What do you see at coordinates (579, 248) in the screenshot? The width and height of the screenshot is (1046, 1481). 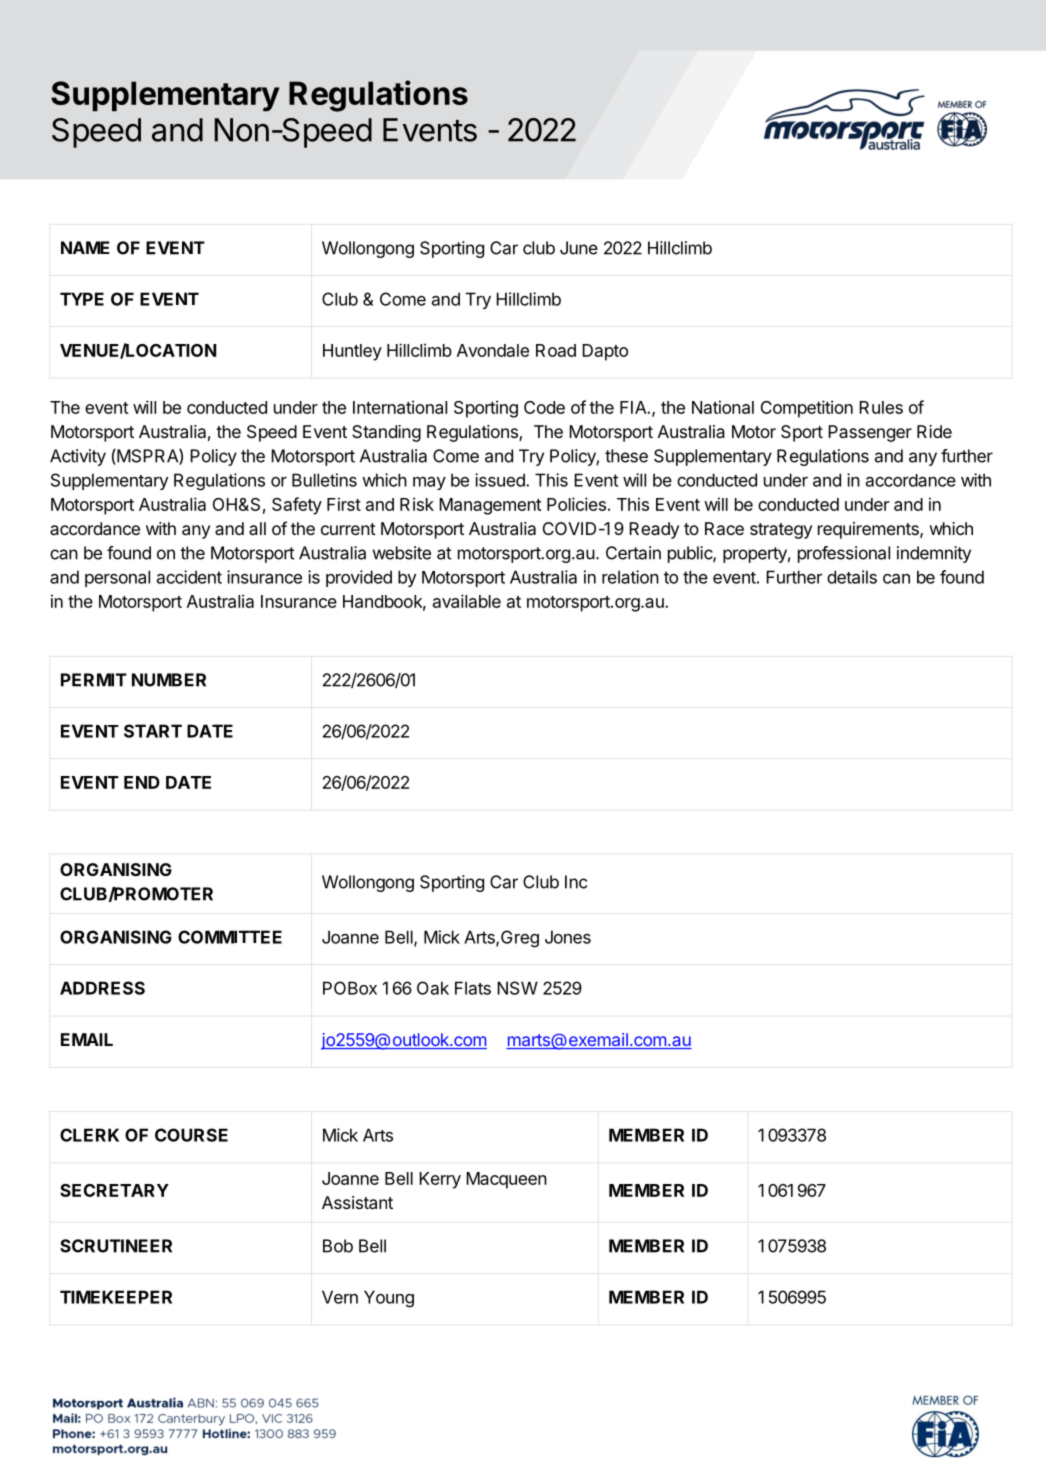 I see `June` at bounding box center [579, 248].
